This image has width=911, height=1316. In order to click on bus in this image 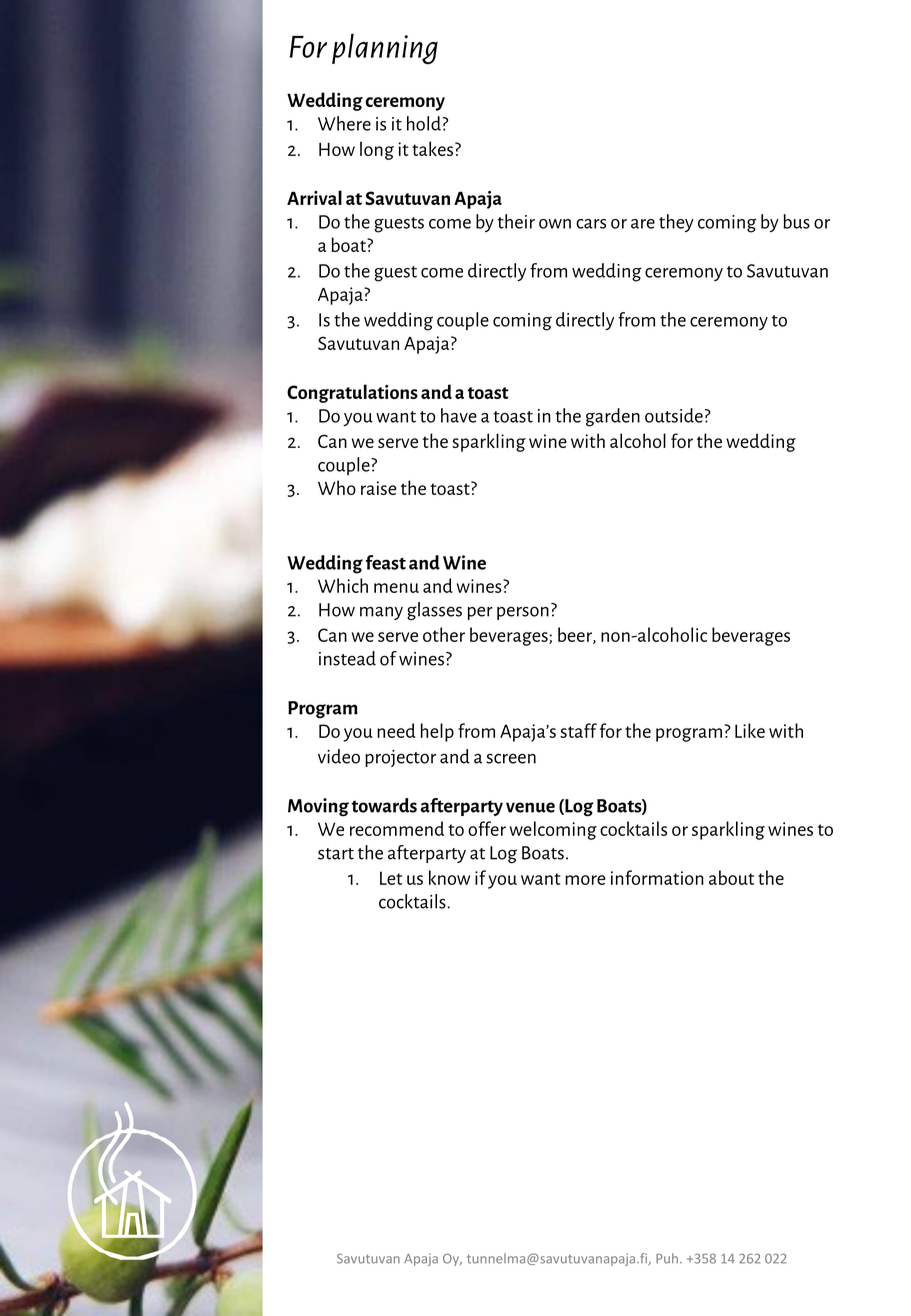, I will do `click(796, 221)`.
